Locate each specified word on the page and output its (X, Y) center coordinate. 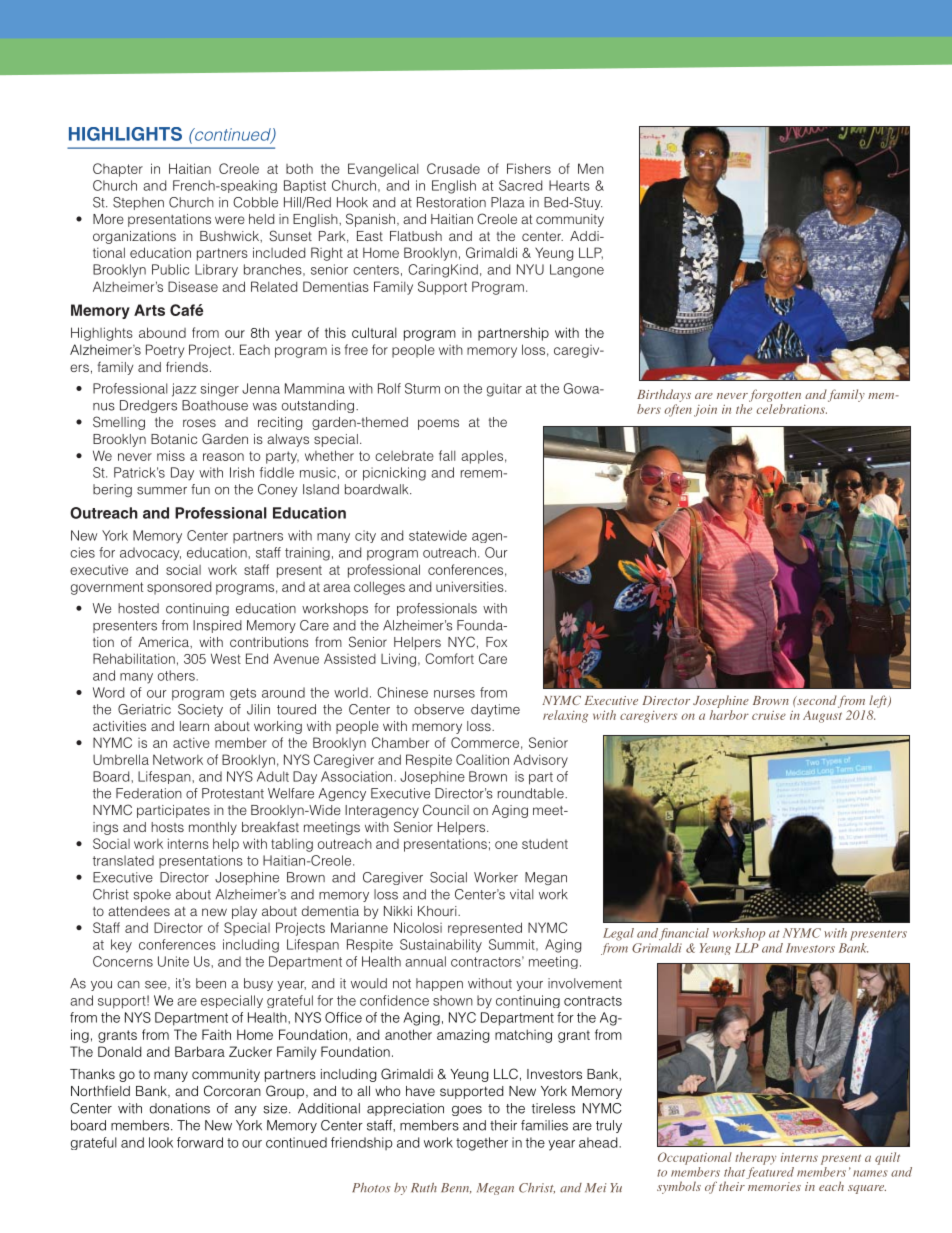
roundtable (532, 793)
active (191, 742)
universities (471, 586)
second (816, 700)
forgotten (775, 395)
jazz (184, 390)
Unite (173, 961)
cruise (769, 715)
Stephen (138, 203)
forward (200, 1142)
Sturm (422, 388)
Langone (577, 271)
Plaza (507, 202)
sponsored (179, 588)
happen (439, 984)
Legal (618, 934)
